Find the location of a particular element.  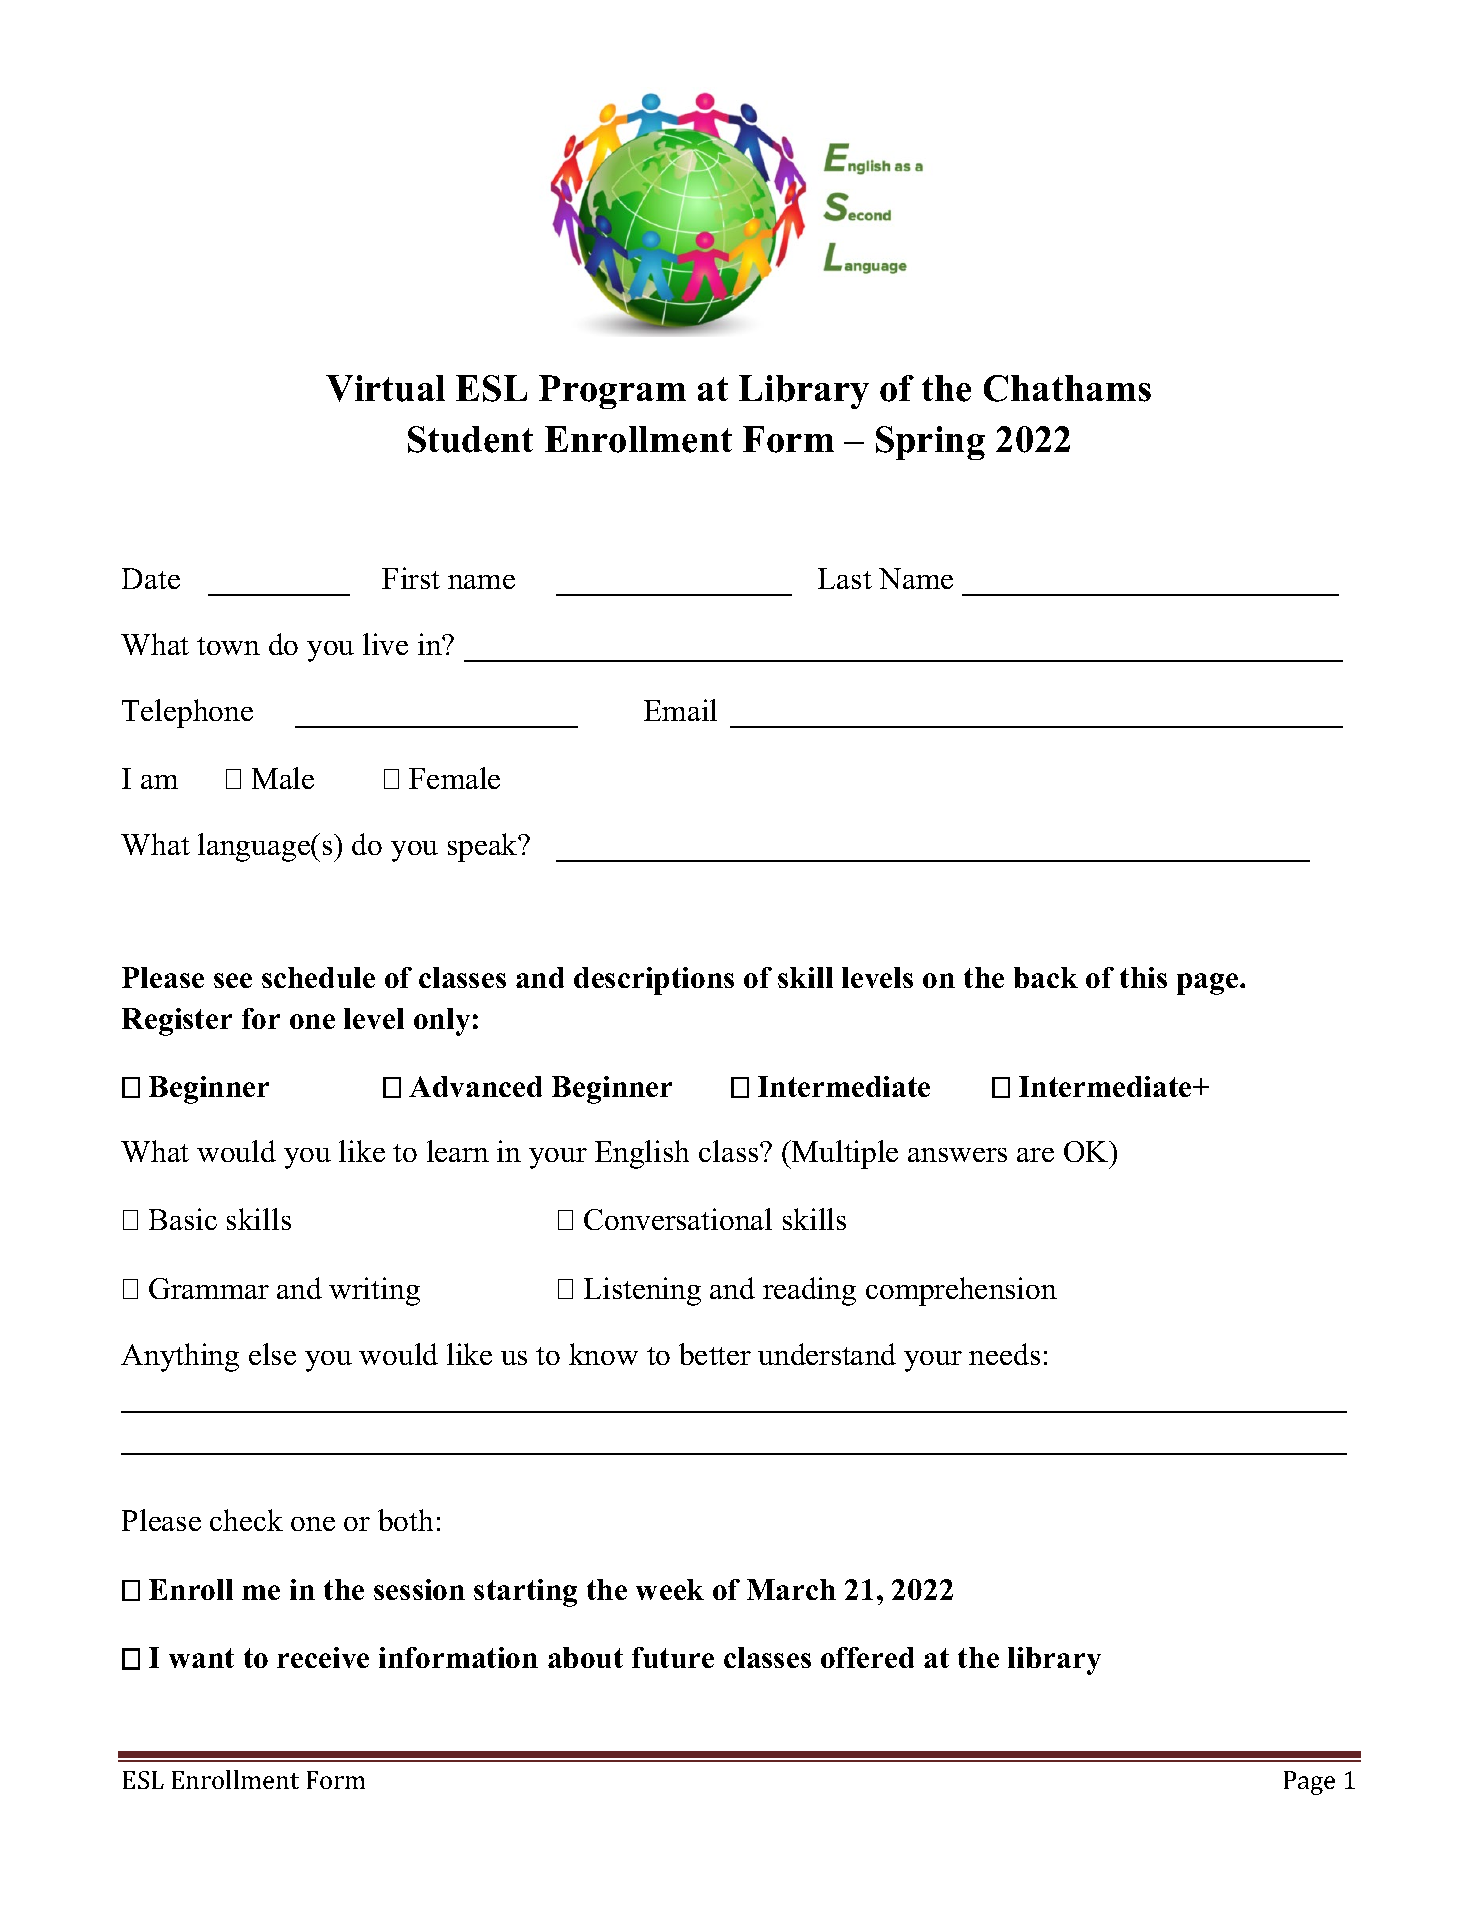

receive is located at coordinates (323, 1657).
